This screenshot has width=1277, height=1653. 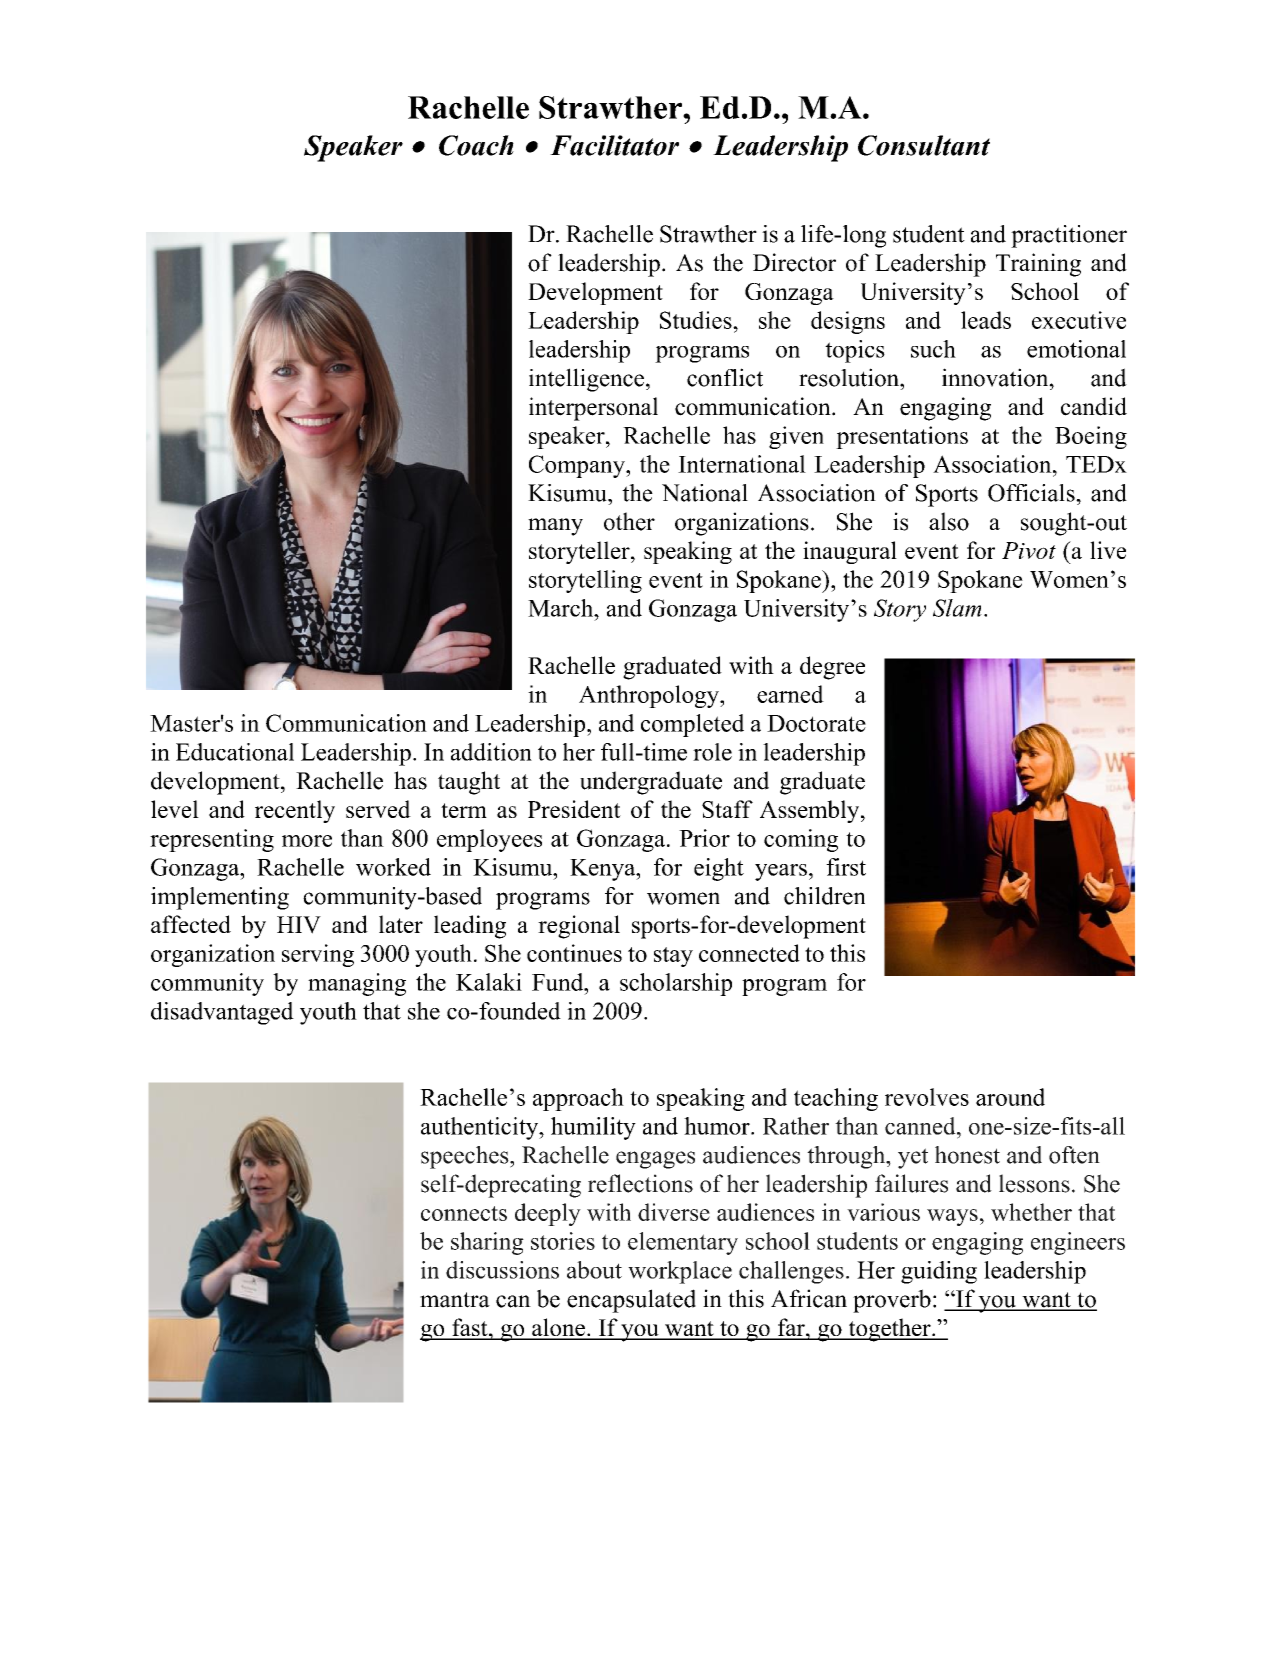 I want to click on disadvantaged, so click(x=222, y=1013).
